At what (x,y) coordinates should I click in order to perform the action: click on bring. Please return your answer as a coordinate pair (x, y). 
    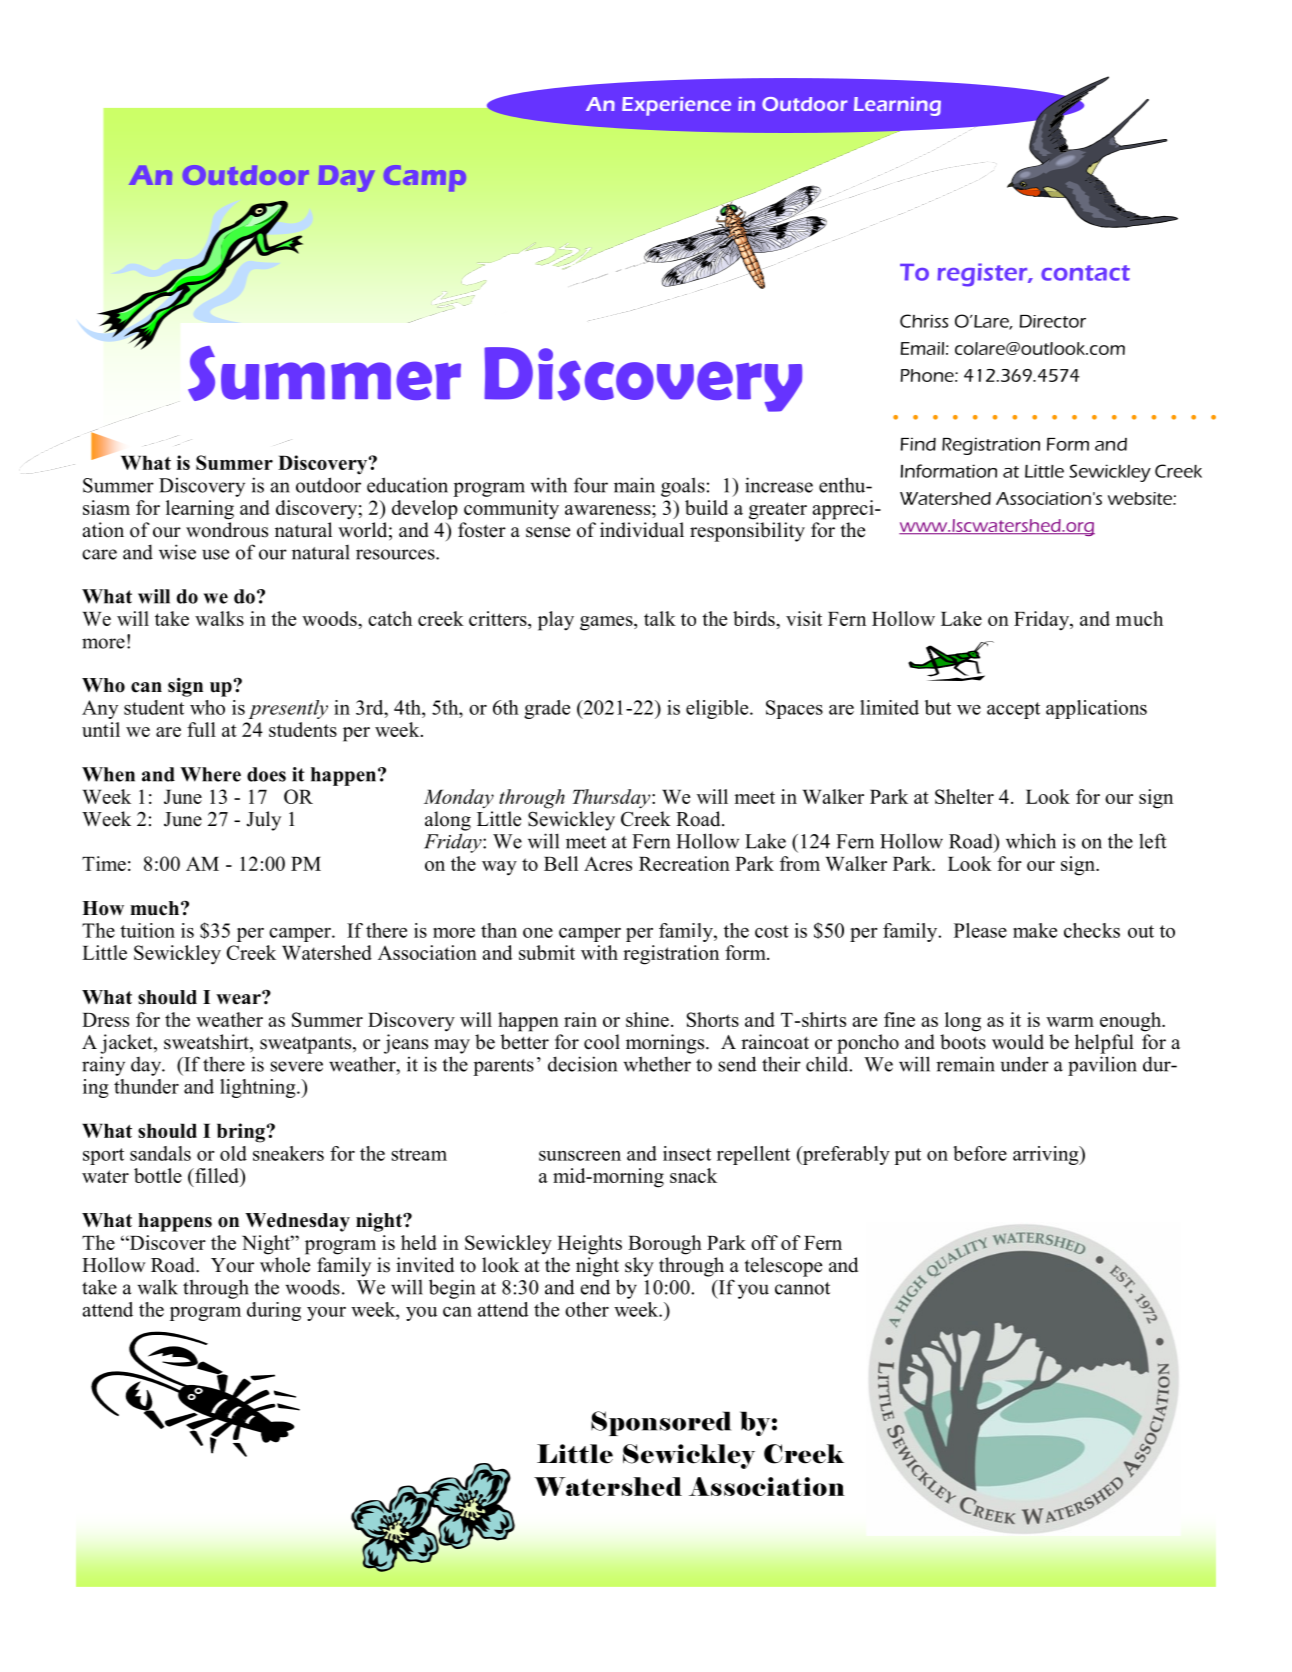
    Looking at the image, I should click on (241, 1133).
